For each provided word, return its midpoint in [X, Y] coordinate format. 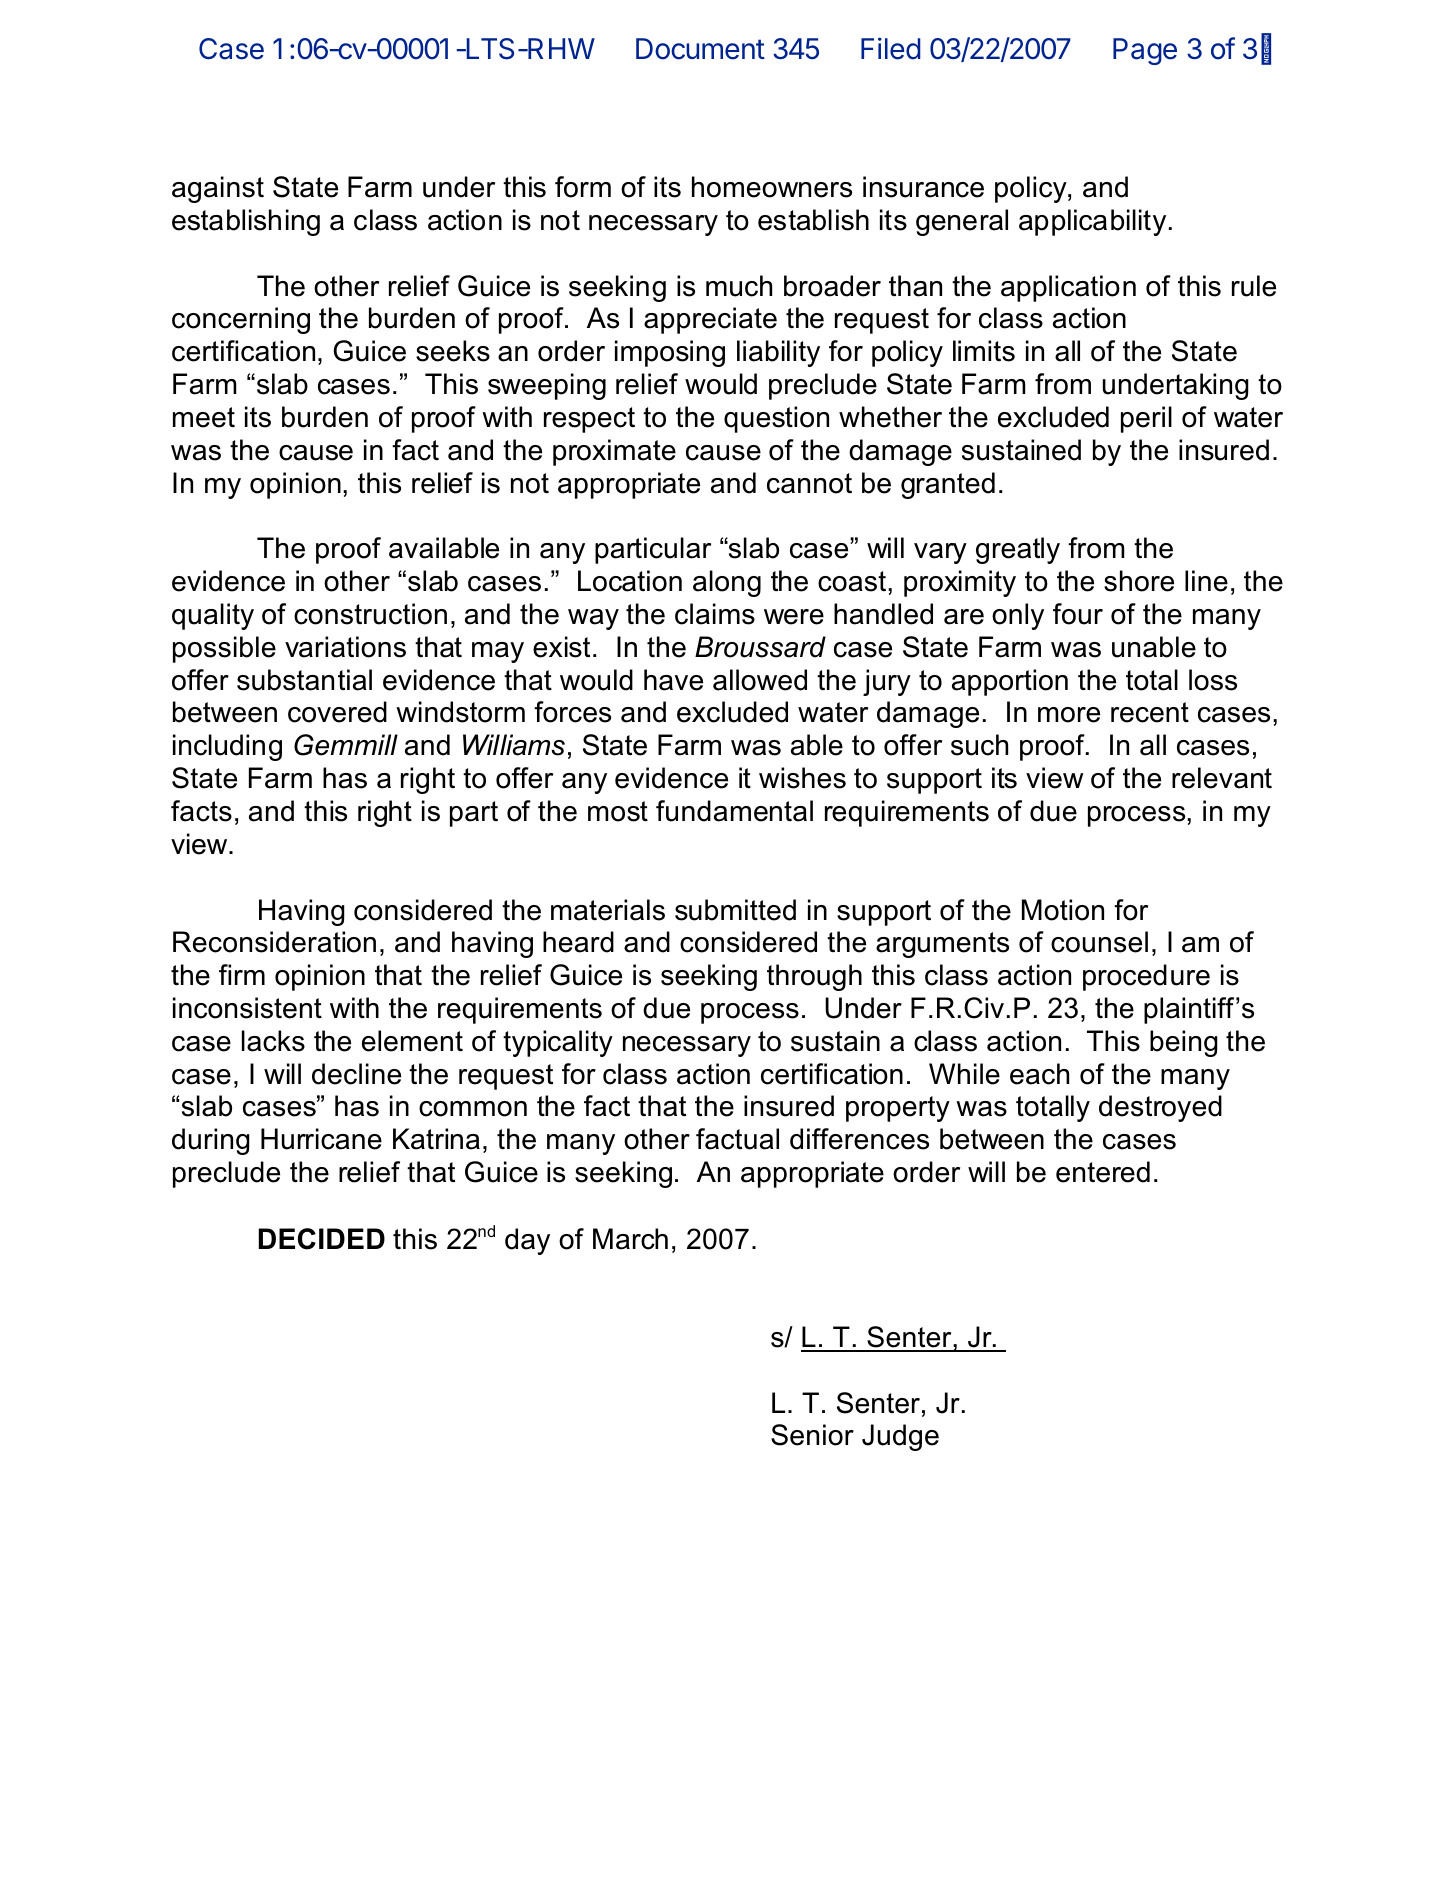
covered [337, 712]
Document [700, 49]
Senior [812, 1435]
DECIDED [322, 1239]
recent [1150, 712]
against [218, 189]
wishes [802, 778]
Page [1145, 51]
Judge [900, 1437]
